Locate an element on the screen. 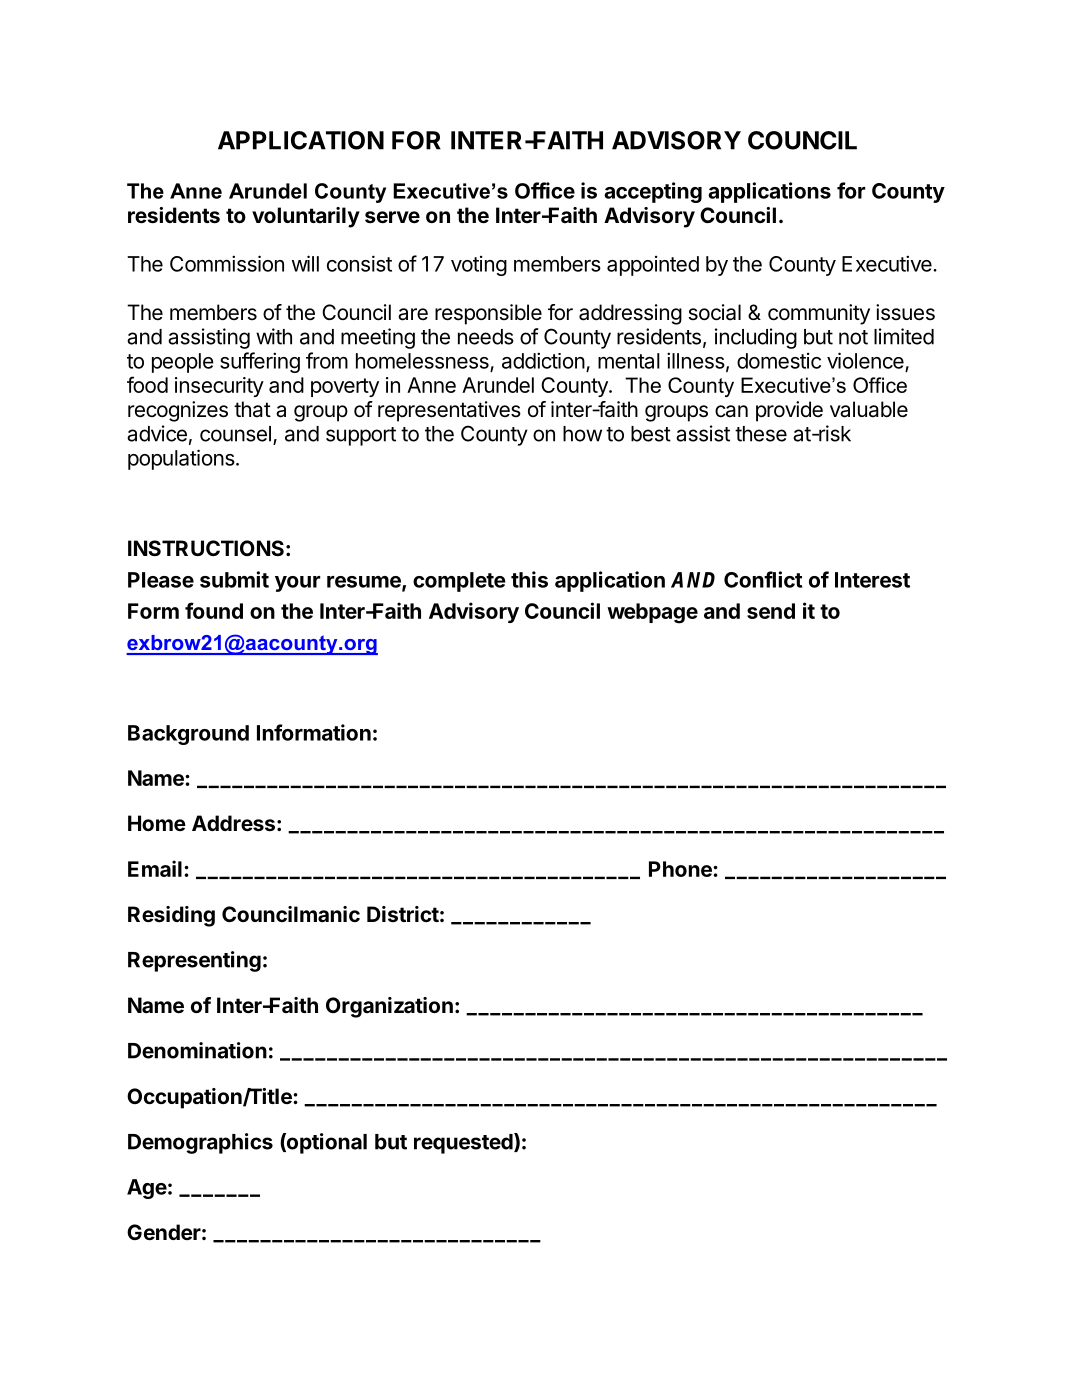 The image size is (1076, 1392). send is located at coordinates (771, 611).
